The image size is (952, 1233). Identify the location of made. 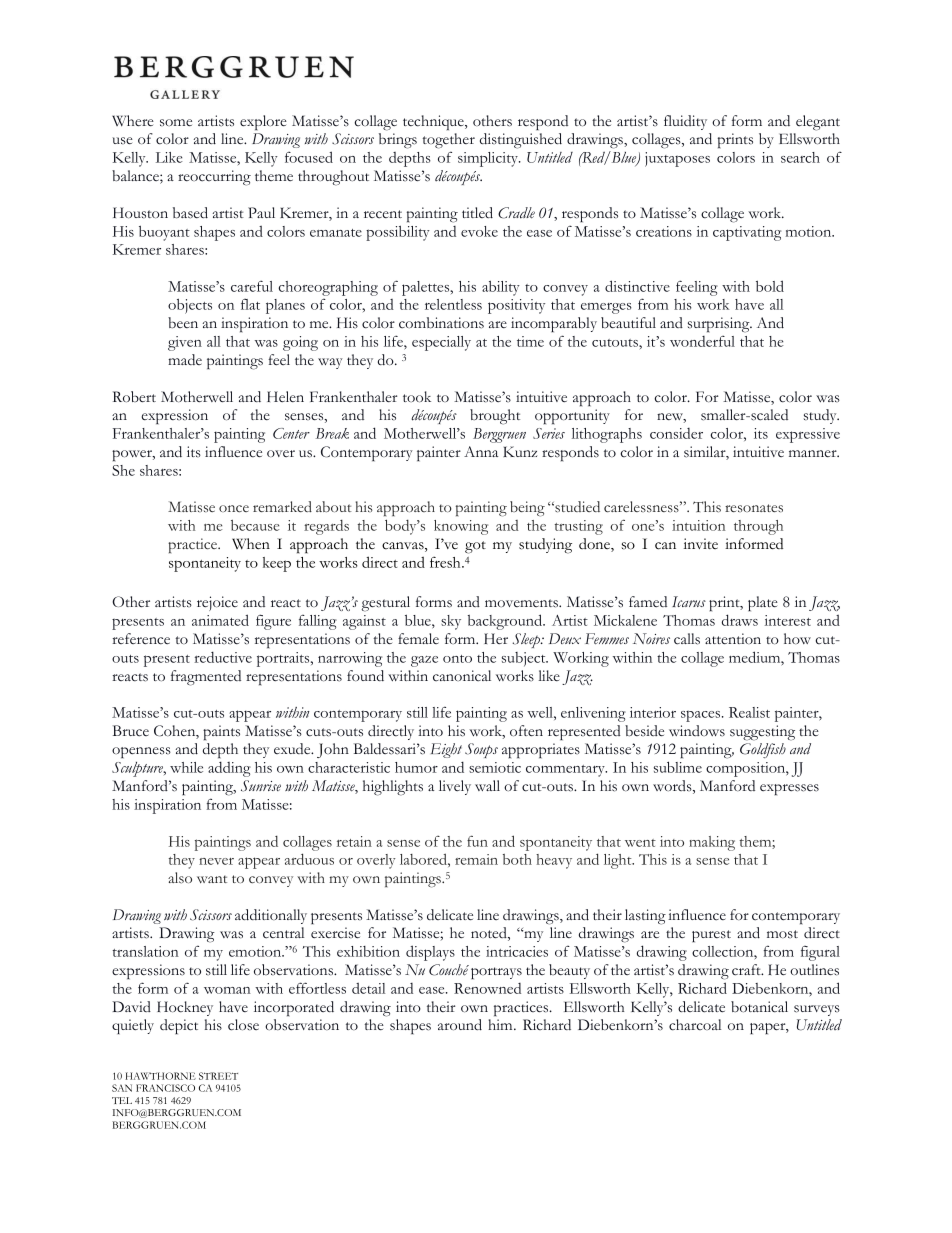
(185, 359).
